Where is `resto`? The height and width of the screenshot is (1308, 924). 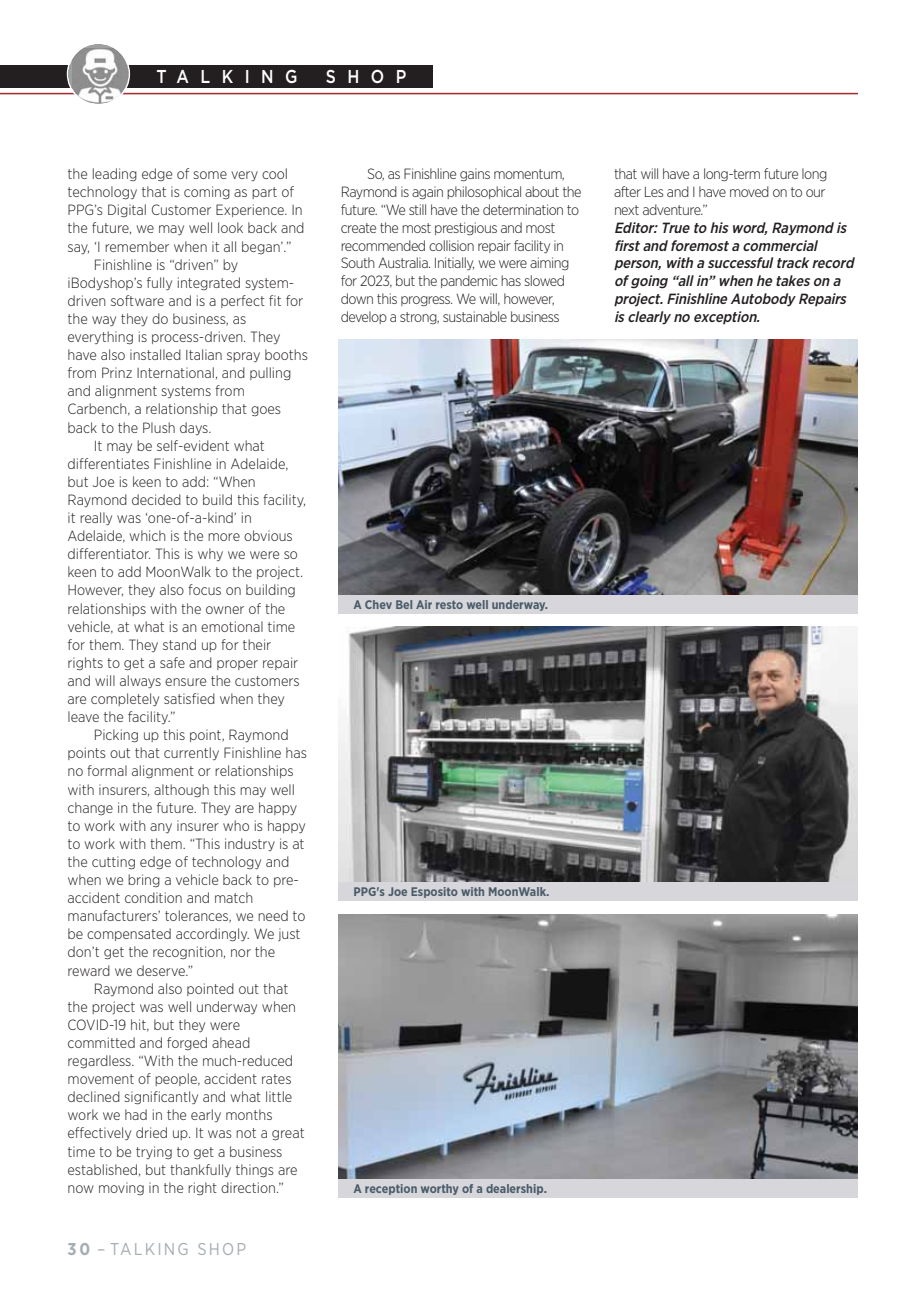 resto is located at coordinates (449, 604).
